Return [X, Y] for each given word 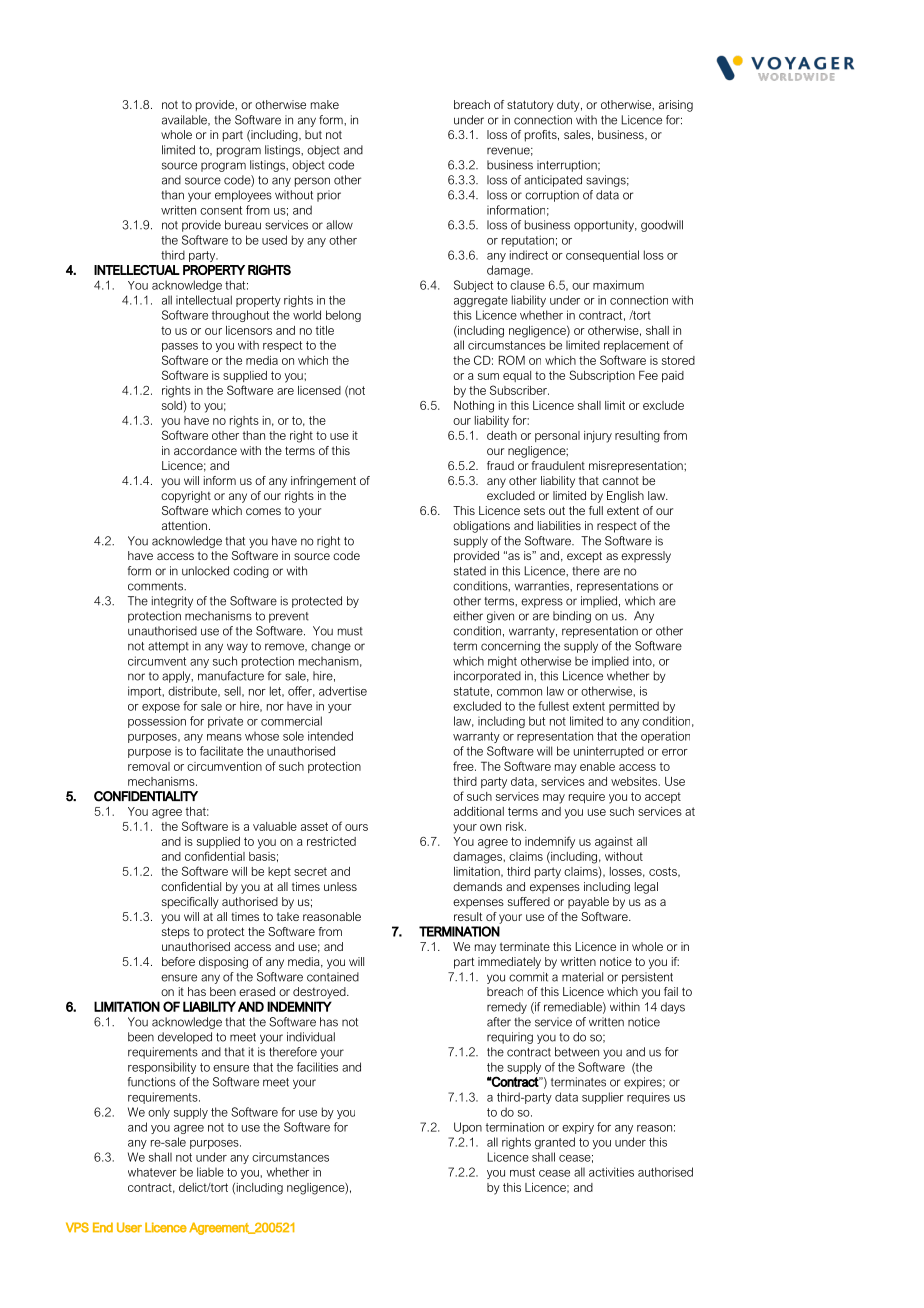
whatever [152, 1172]
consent [221, 210]
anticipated [553, 181]
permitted [634, 707]
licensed [319, 390]
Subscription [602, 376]
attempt [168, 647]
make [325, 104]
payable [588, 903]
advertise [343, 691]
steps [176, 933]
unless [340, 886]
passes [180, 347]
